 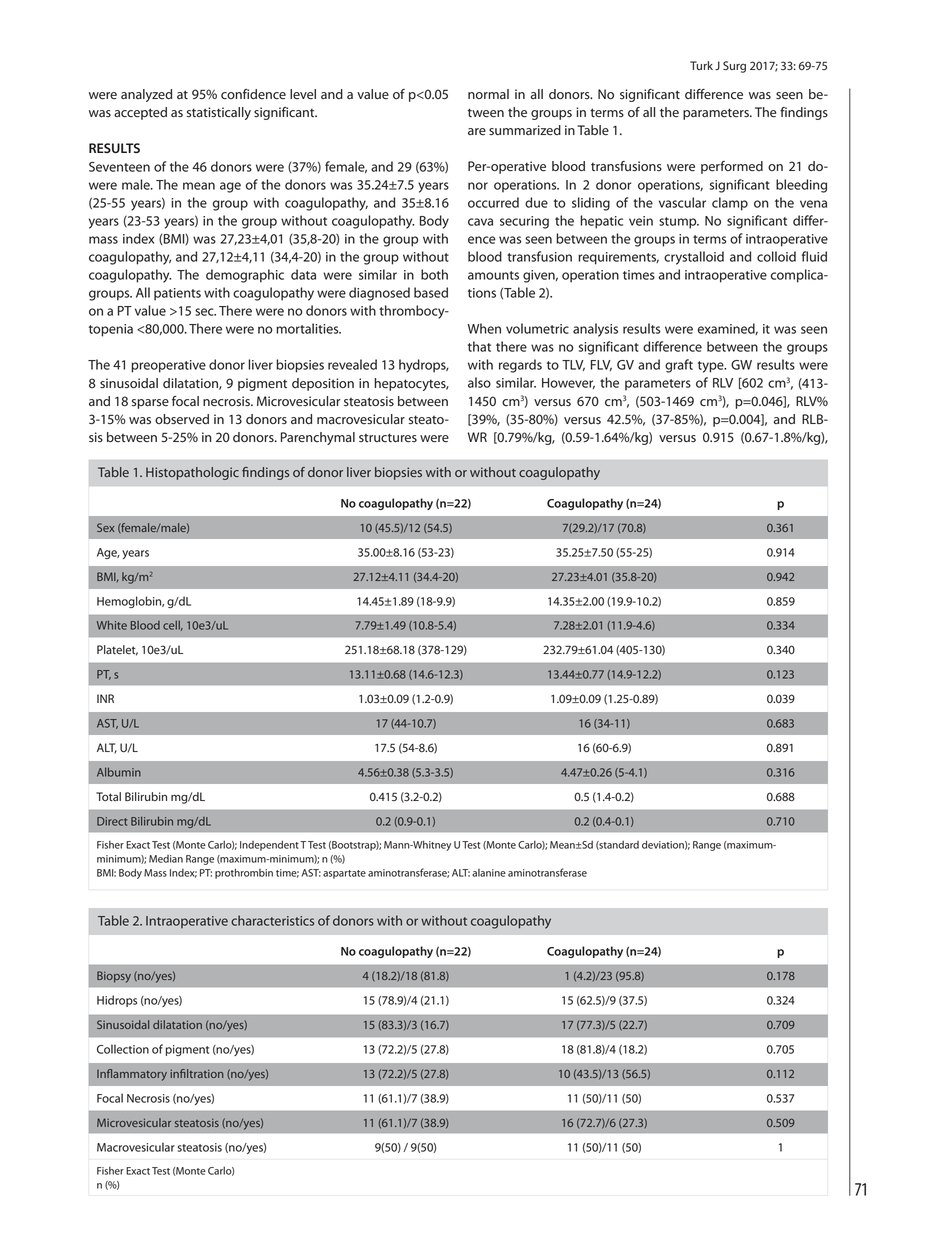 What do you see at coordinates (489, 873) in the image?
I see `alanine` at bounding box center [489, 873].
